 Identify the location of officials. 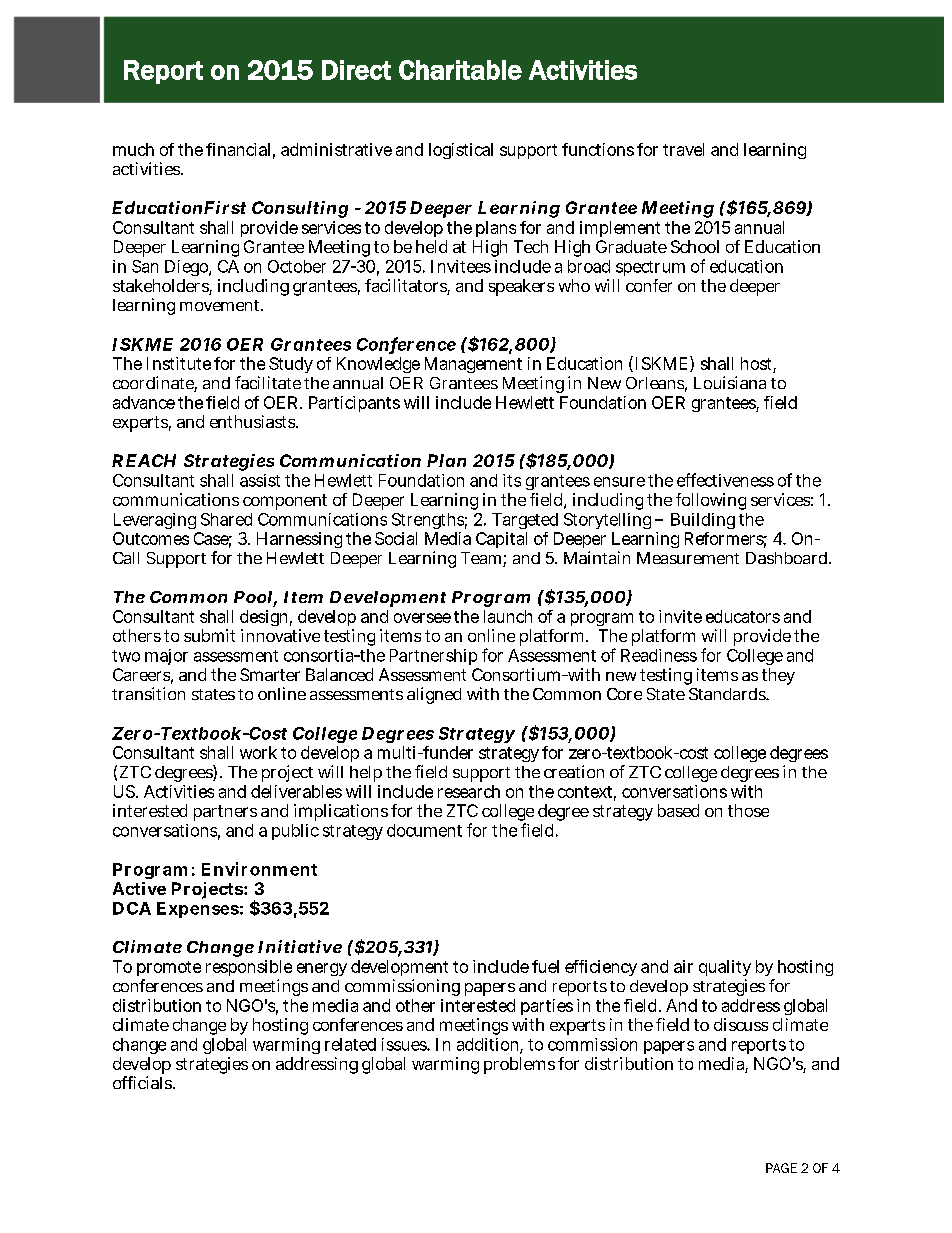
(143, 1082).
